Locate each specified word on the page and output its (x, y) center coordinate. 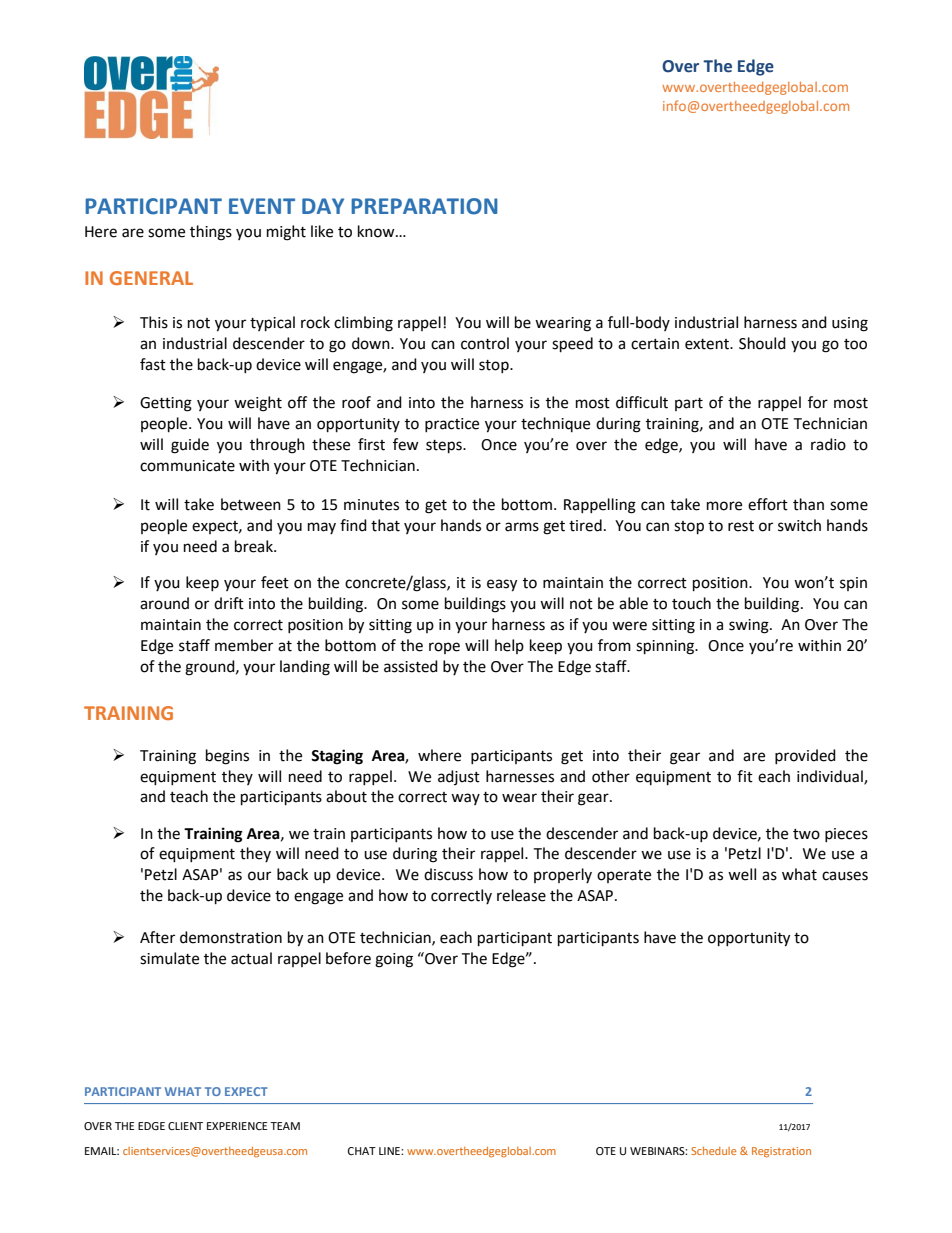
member (244, 645)
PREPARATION (424, 206)
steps (445, 447)
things (211, 233)
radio (828, 444)
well (742, 874)
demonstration (231, 937)
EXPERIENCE (237, 1126)
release (521, 895)
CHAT (362, 1151)
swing (750, 626)
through (277, 446)
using (850, 324)
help (509, 646)
